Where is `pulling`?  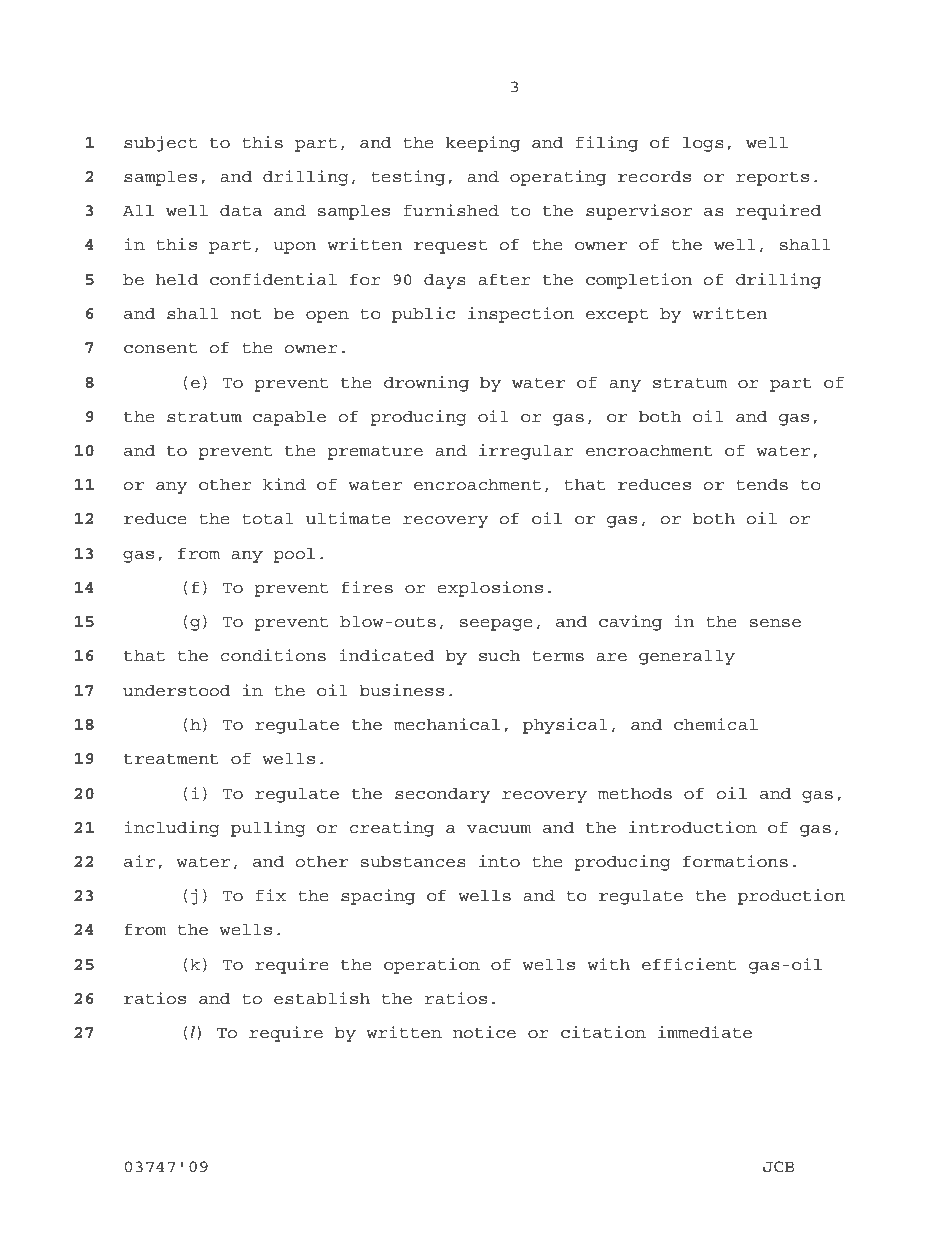 pulling is located at coordinates (268, 829).
